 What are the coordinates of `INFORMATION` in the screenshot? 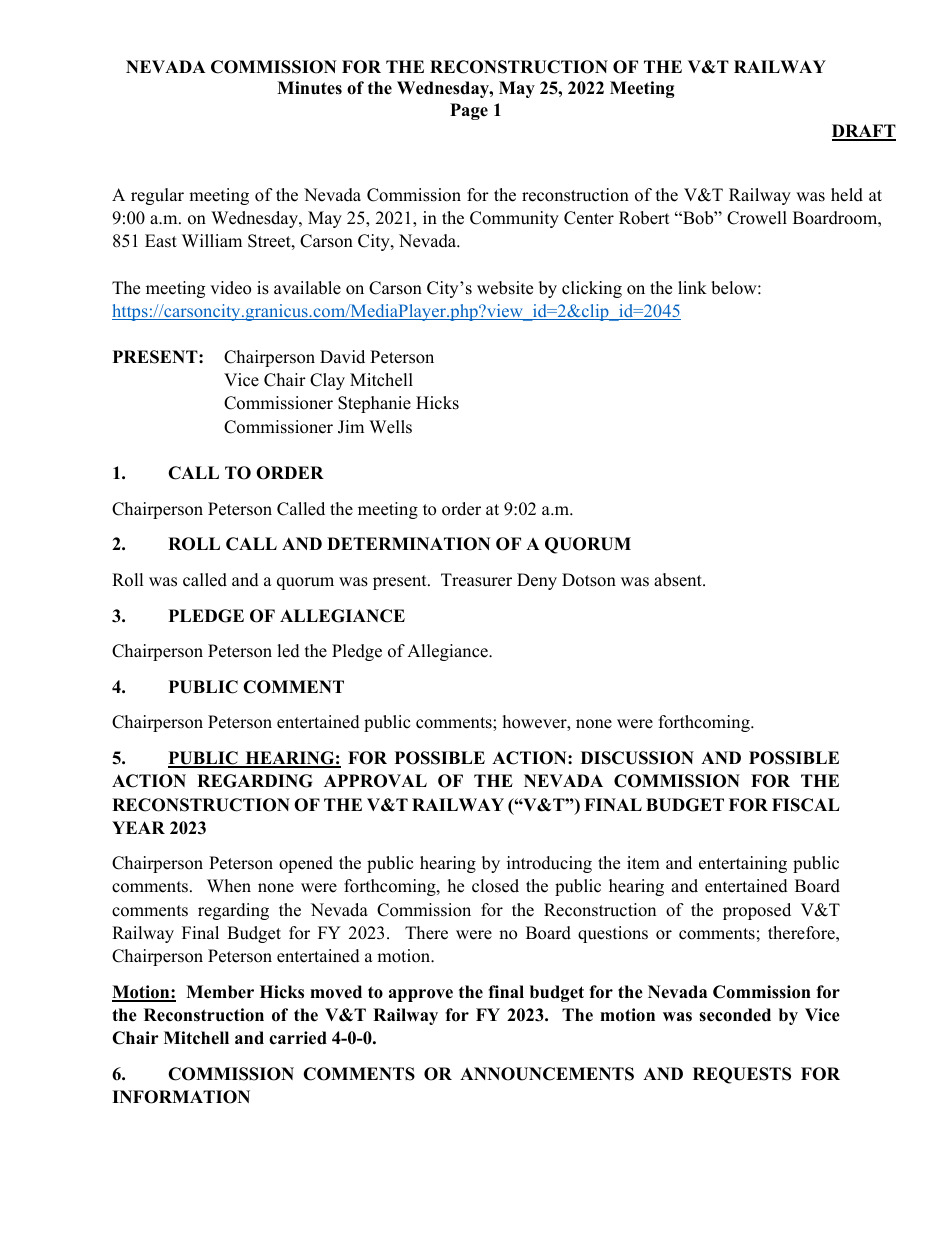 It's located at (181, 1097).
